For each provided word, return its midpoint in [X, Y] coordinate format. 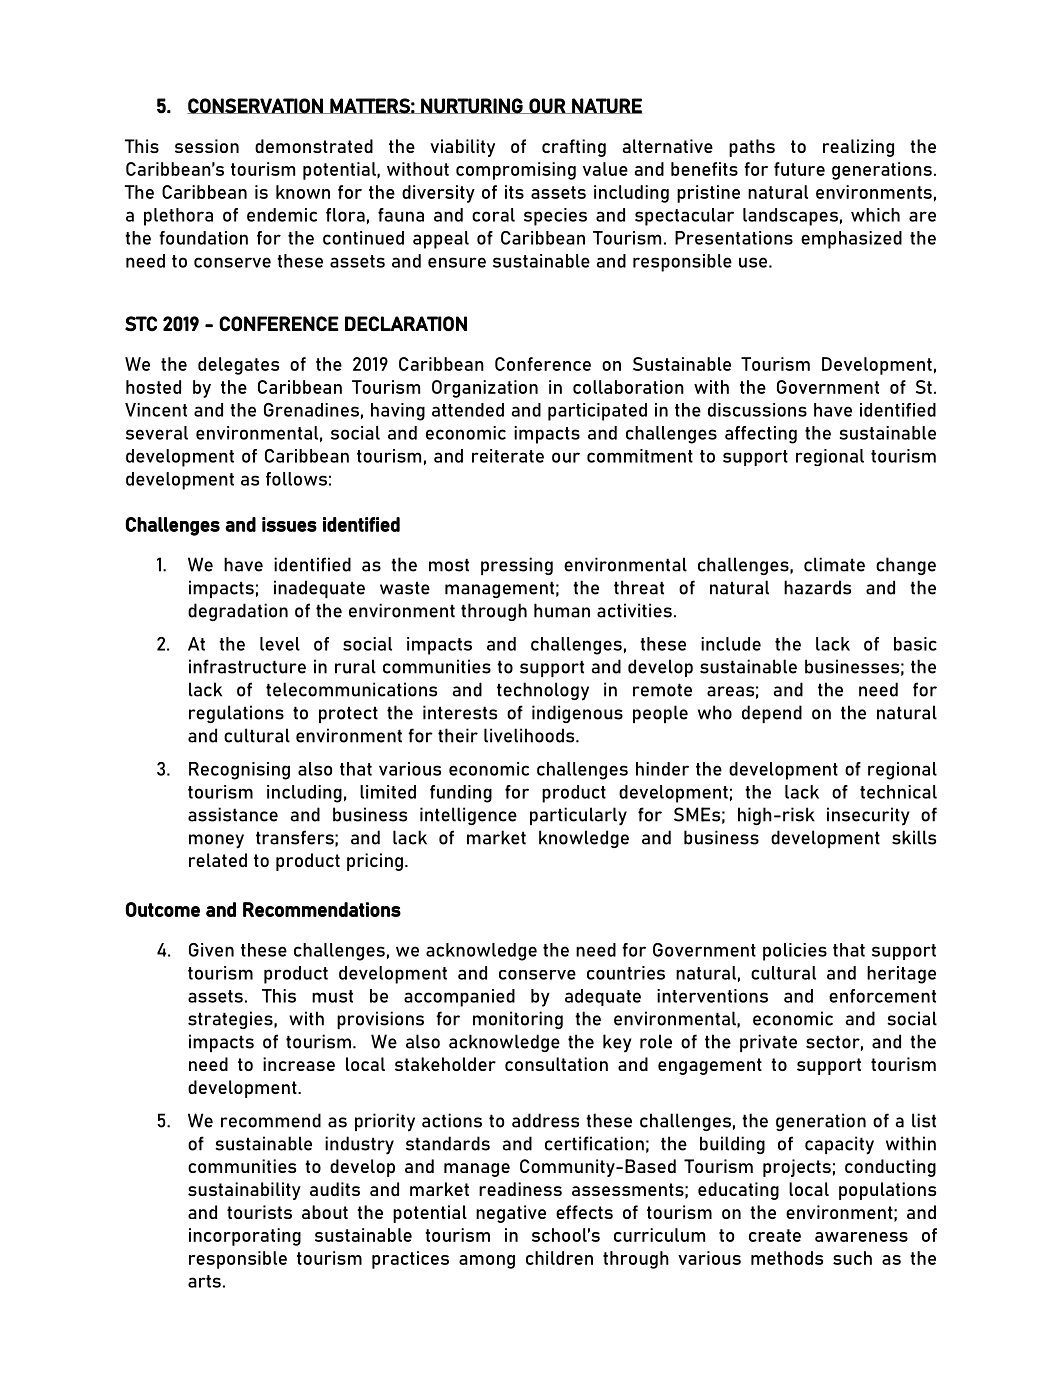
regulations [236, 714]
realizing [858, 148]
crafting [574, 148]
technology [543, 691]
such [852, 1258]
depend [772, 714]
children [559, 1258]
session [207, 146]
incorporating [245, 1237]
